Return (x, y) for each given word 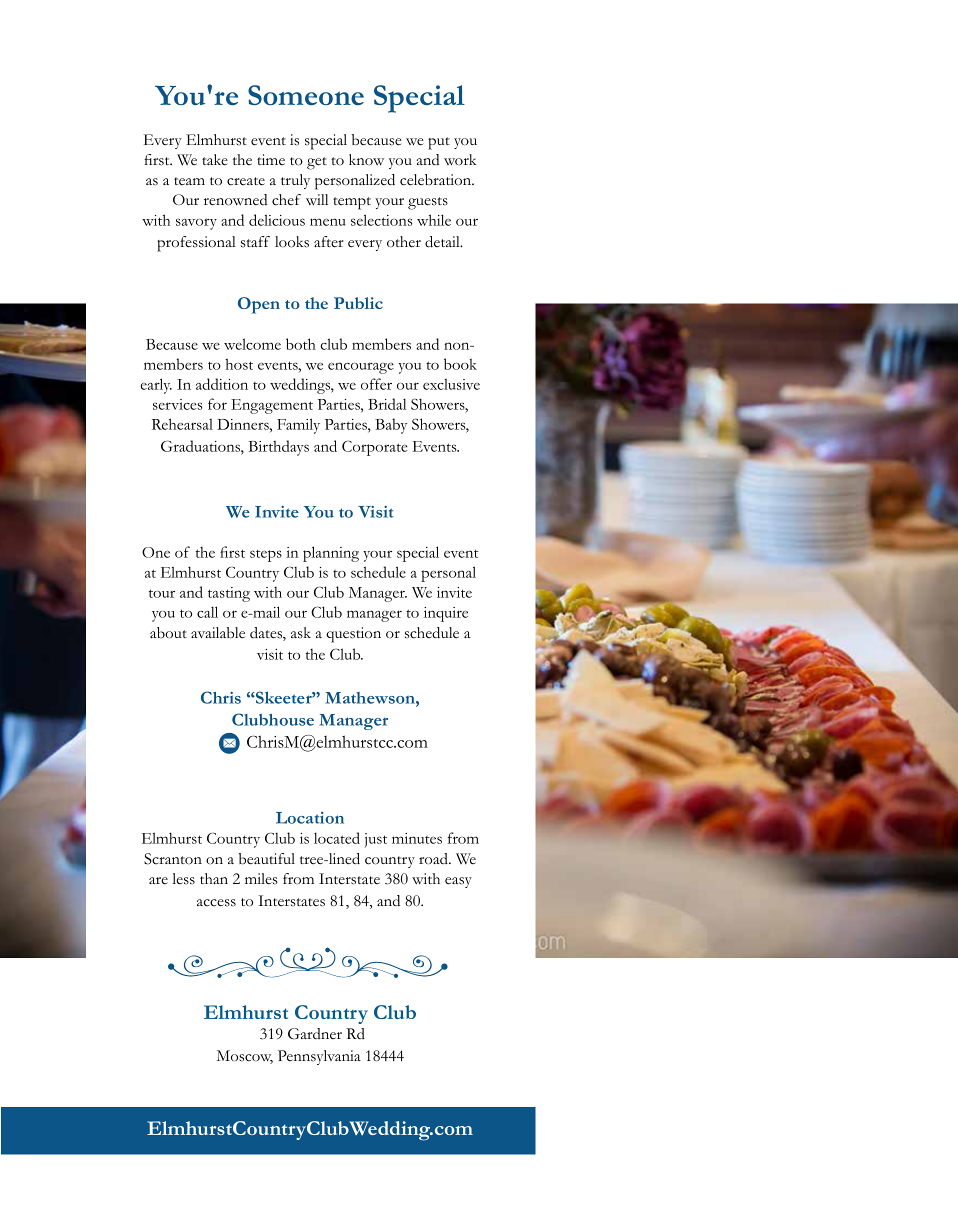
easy (458, 882)
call (207, 612)
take (215, 160)
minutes (417, 838)
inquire (446, 614)
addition (222, 384)
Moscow (244, 1057)
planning (331, 554)
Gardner (315, 1033)
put (439, 143)
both (301, 344)
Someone (306, 95)
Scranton (173, 859)
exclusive (451, 384)
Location (310, 818)
